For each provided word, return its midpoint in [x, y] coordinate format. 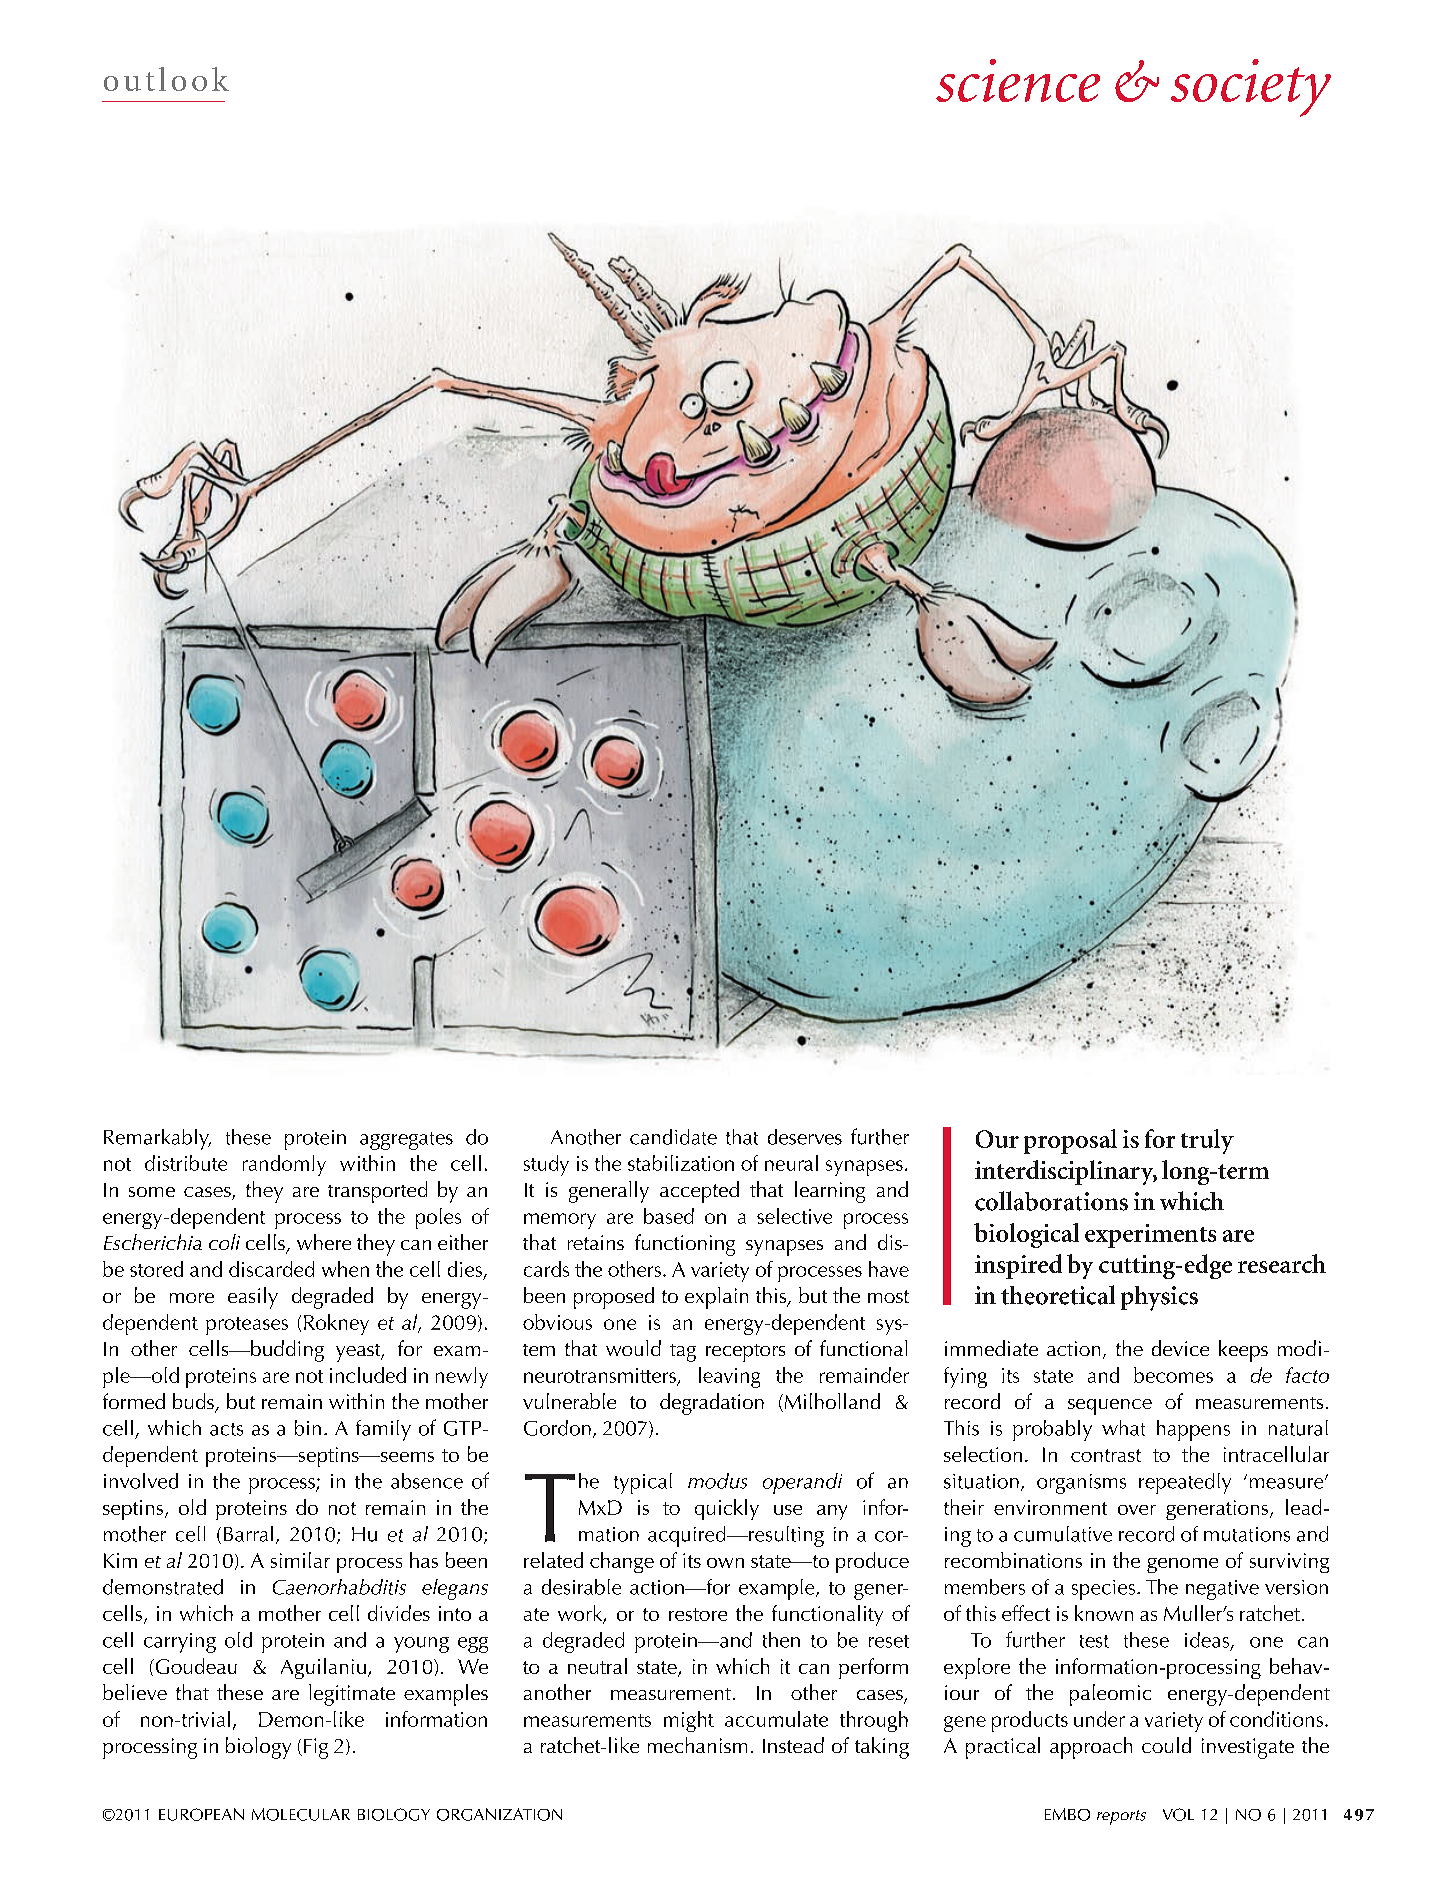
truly [1207, 1141]
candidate [673, 1137]
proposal [1070, 1141]
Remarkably [157, 1139]
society [1251, 88]
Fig [316, 1748]
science [1018, 80]
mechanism [697, 1745]
